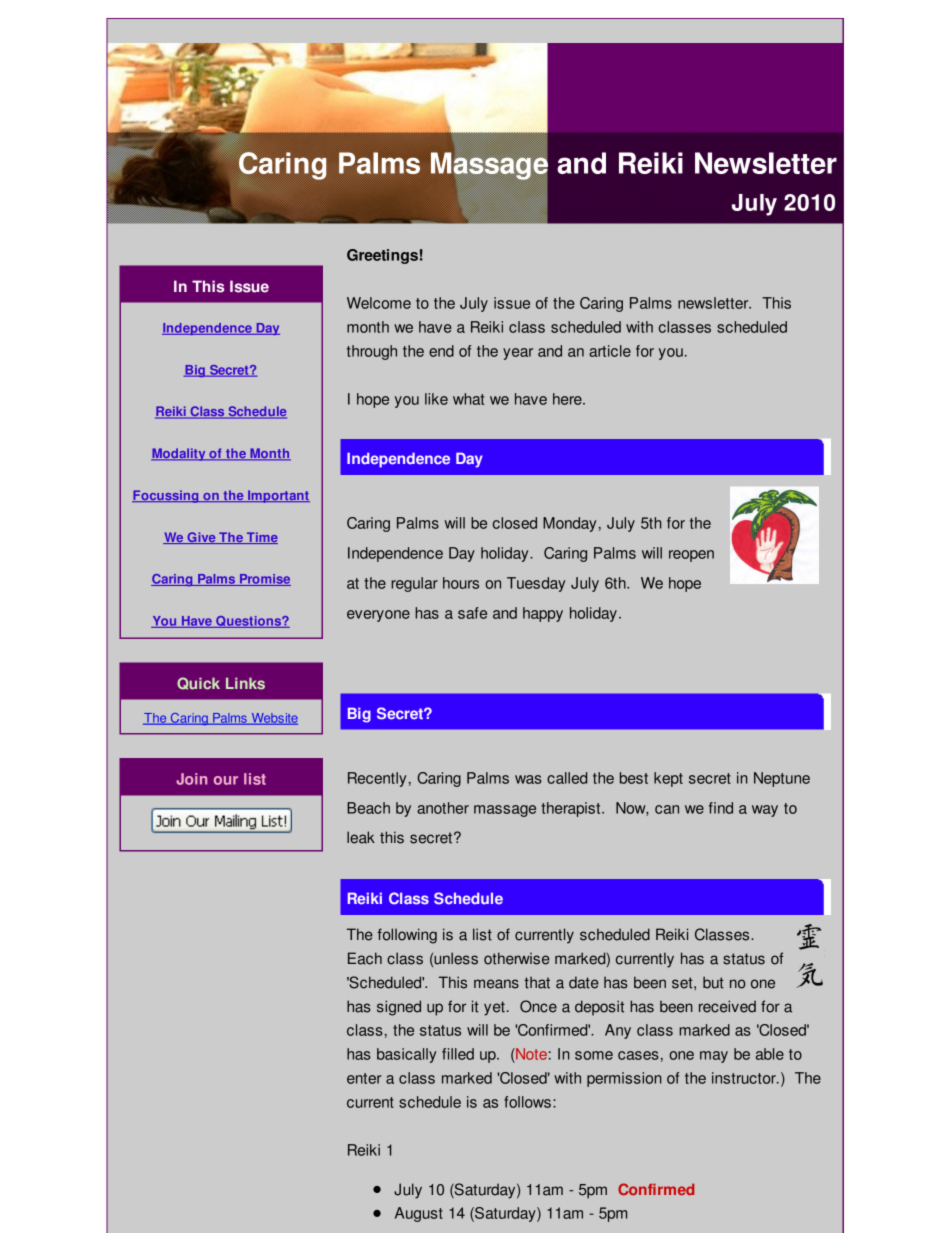 This image has height=1233, width=952. Describe the element at coordinates (379, 303) in the image. I see `Welcome` at that location.
